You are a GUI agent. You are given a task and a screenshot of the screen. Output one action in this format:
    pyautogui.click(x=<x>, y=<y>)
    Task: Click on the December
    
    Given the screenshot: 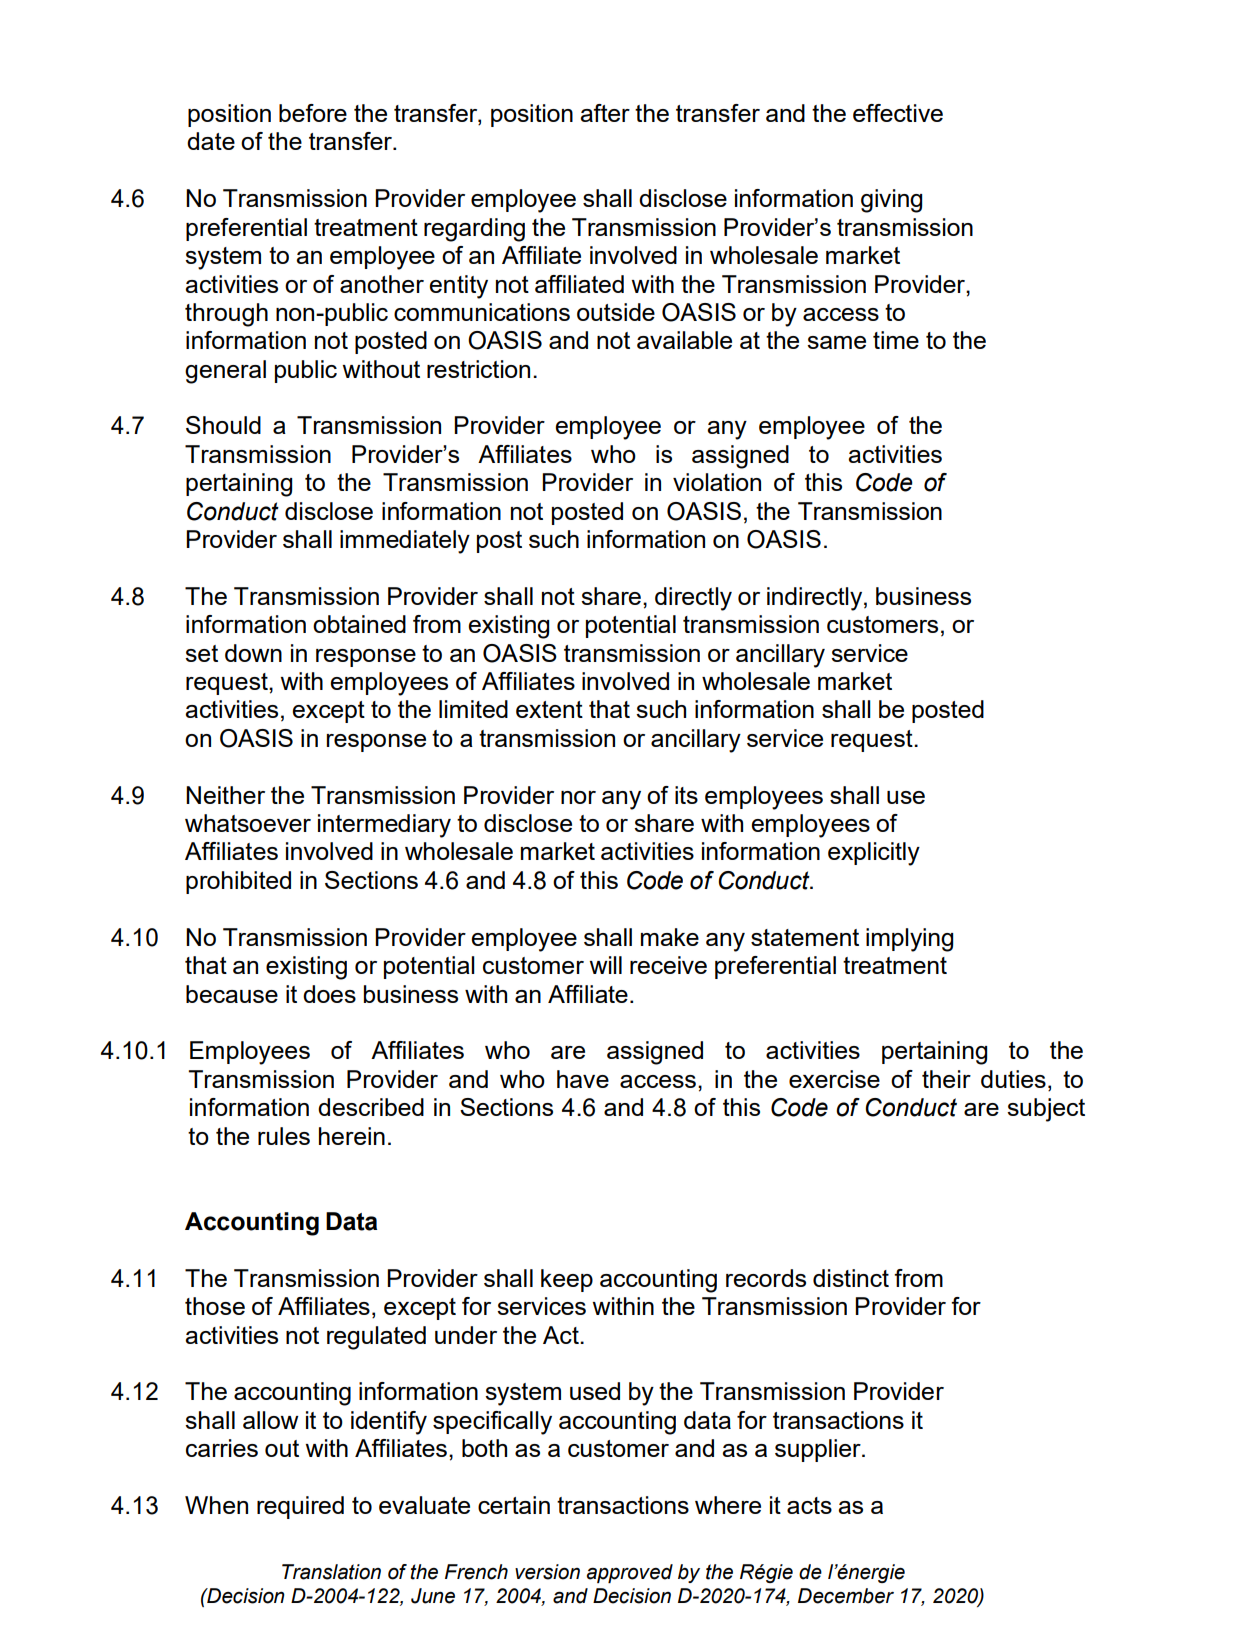 What is the action you would take?
    pyautogui.click(x=846, y=1596)
